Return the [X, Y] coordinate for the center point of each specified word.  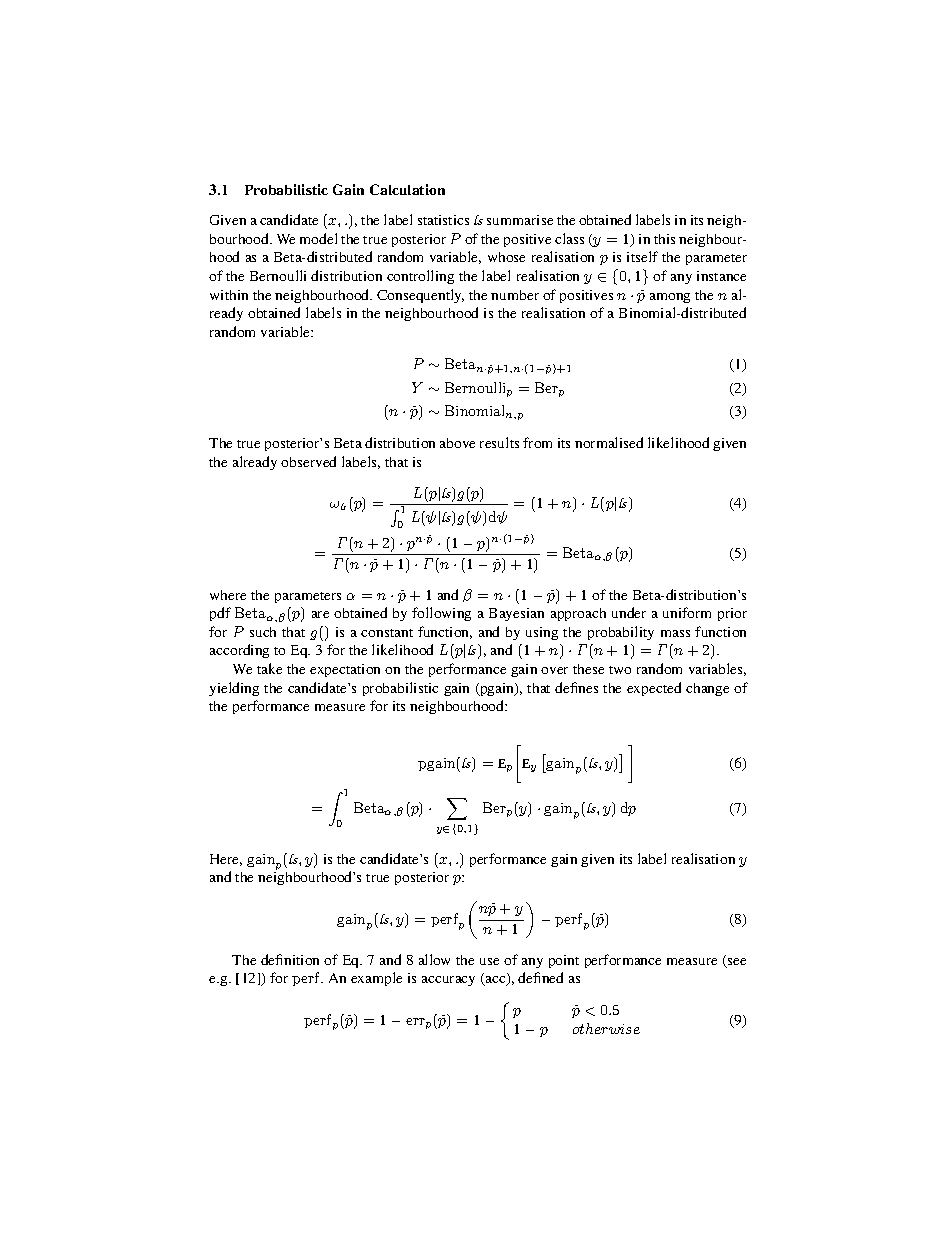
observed [308, 461]
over [554, 670]
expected [654, 689]
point [564, 961]
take [269, 668]
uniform [687, 612]
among [670, 298]
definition [290, 959]
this [664, 239]
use [489, 961]
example [376, 979]
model [318, 238]
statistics [443, 220]
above [457, 443]
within [229, 295]
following [441, 614]
